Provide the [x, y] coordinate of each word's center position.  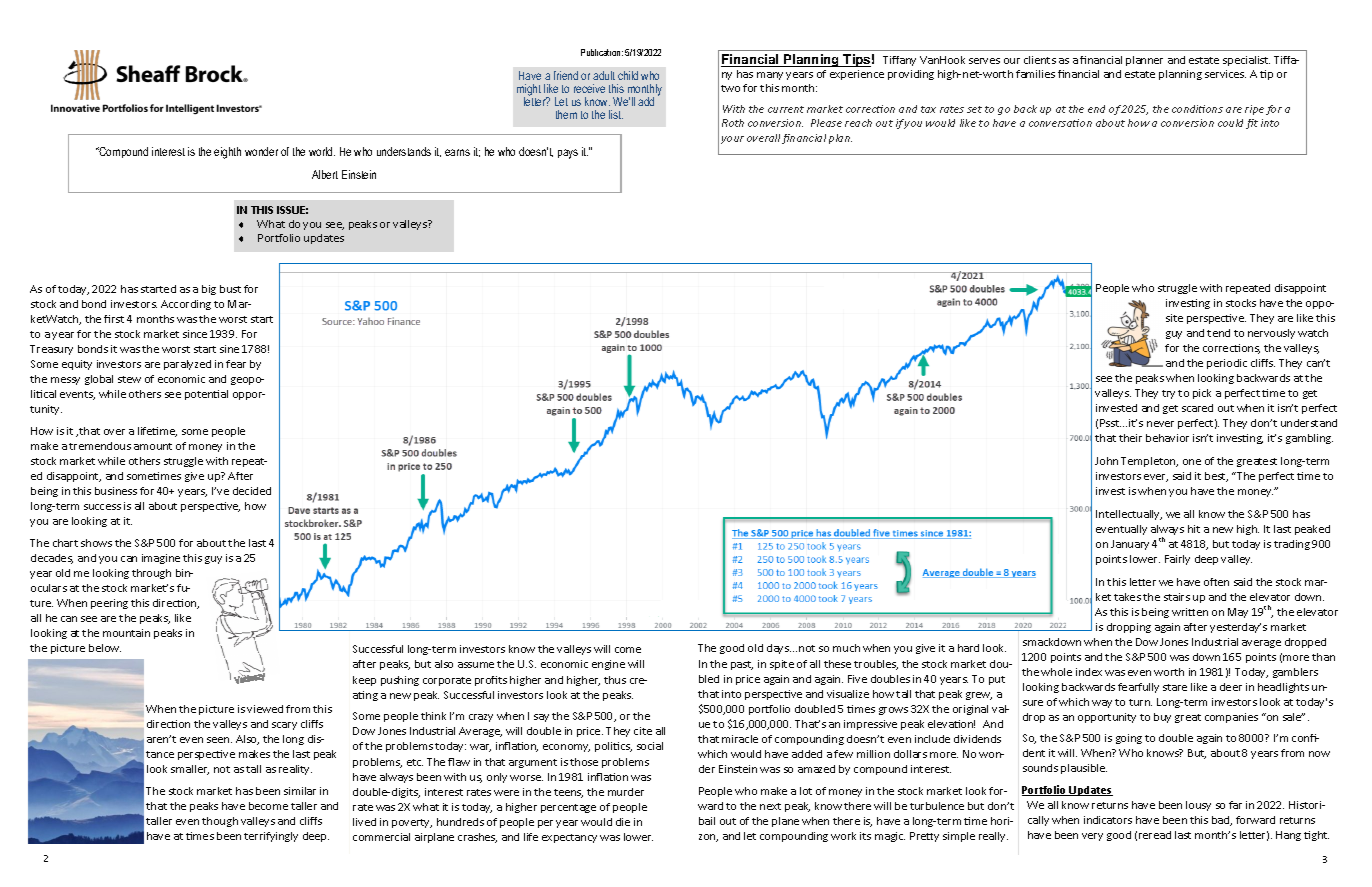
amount [153, 446]
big [209, 290]
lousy [1198, 806]
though [220, 822]
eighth [227, 153]
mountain [126, 633]
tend [1218, 333]
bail [707, 821]
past [742, 665]
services [1225, 74]
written [1190, 612]
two [730, 88]
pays [568, 154]
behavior [1167, 438]
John [1106, 461]
